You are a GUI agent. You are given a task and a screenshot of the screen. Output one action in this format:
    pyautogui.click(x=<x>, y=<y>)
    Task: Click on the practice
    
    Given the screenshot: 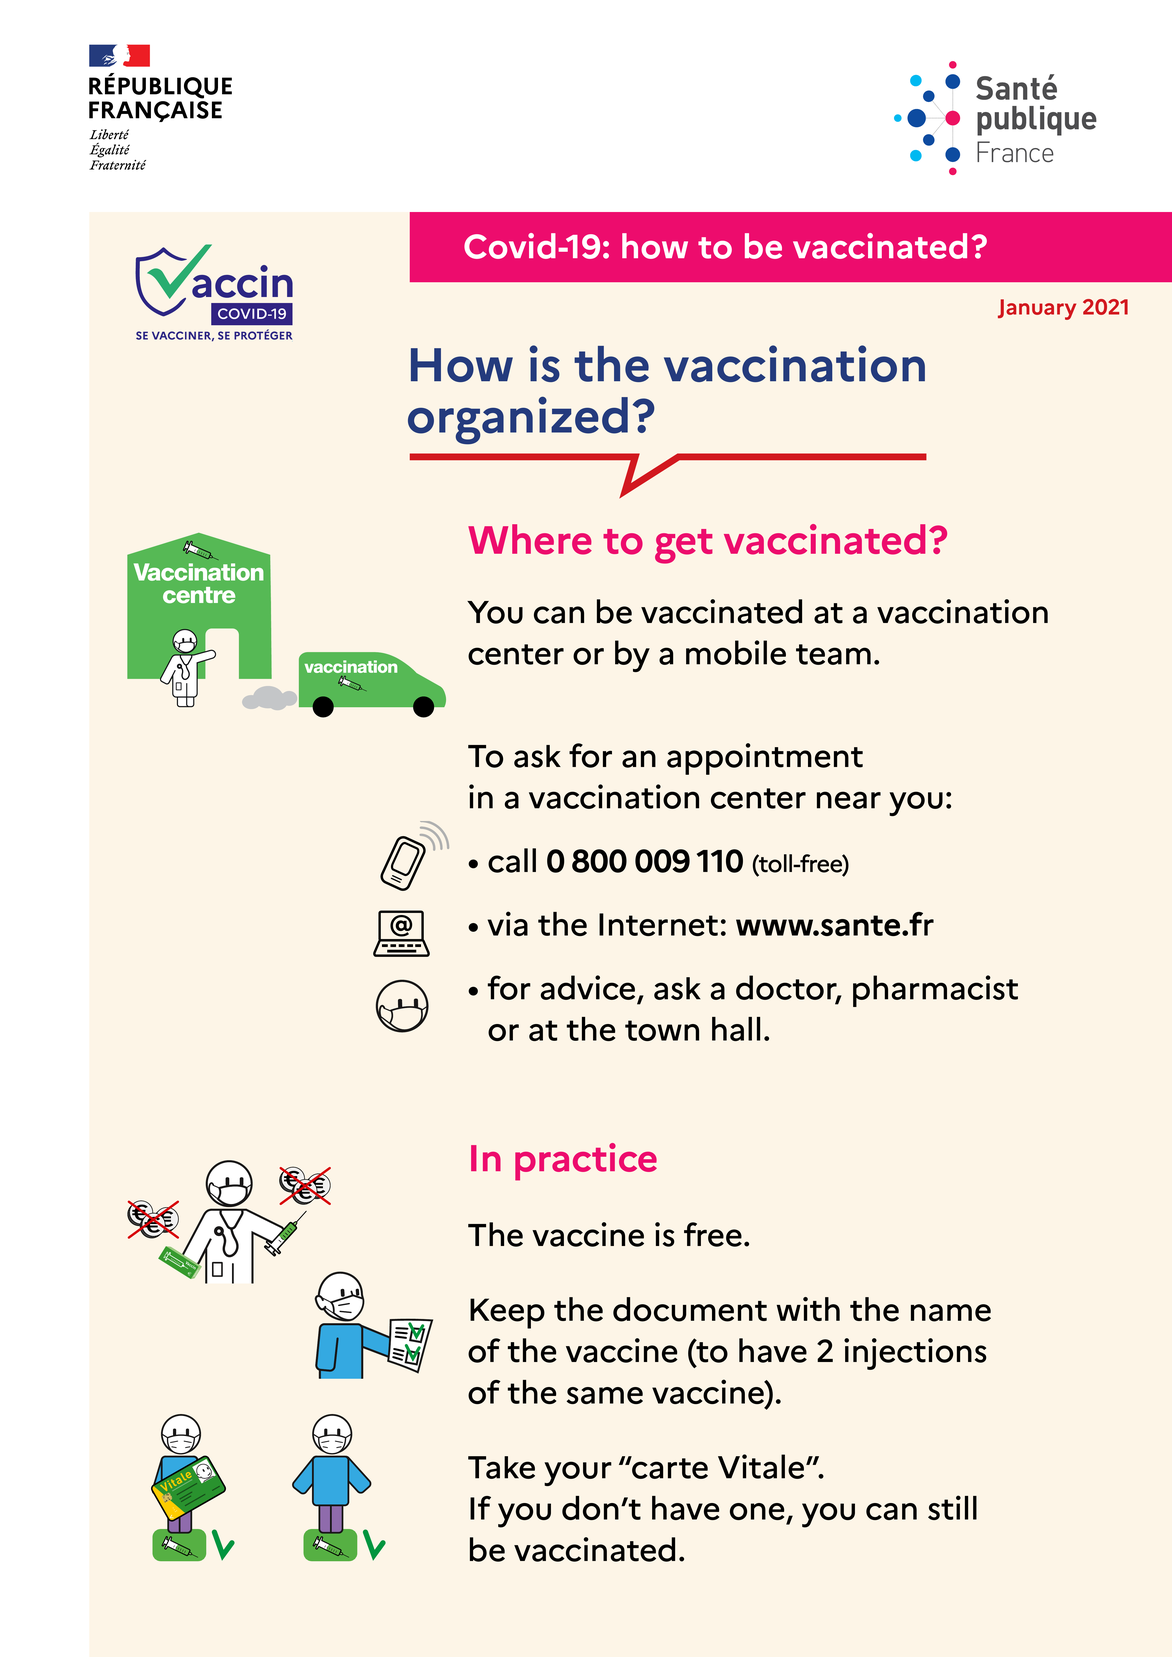 What is the action you would take?
    pyautogui.click(x=586, y=1162)
